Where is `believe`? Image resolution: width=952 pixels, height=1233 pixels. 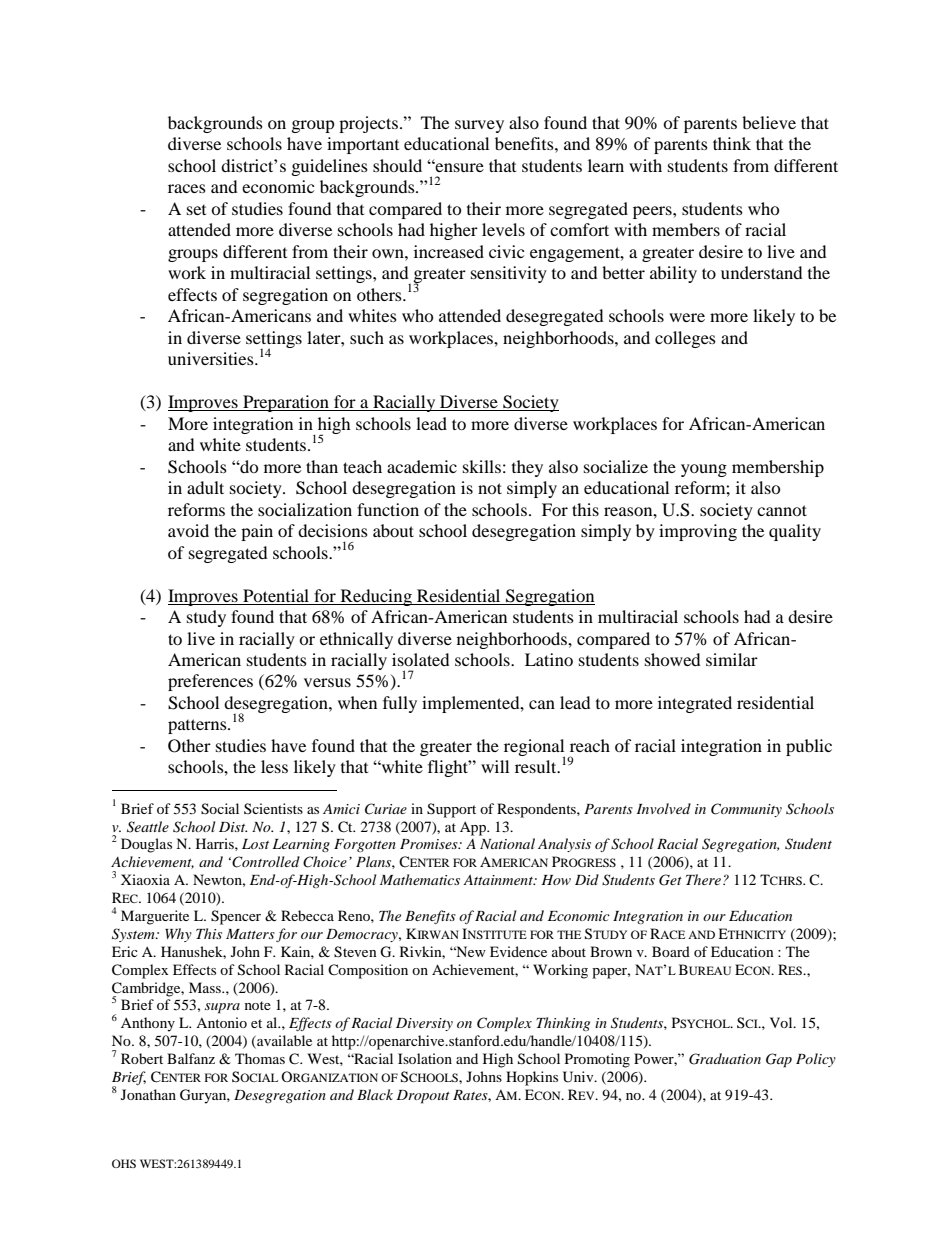 believe is located at coordinates (769, 122).
